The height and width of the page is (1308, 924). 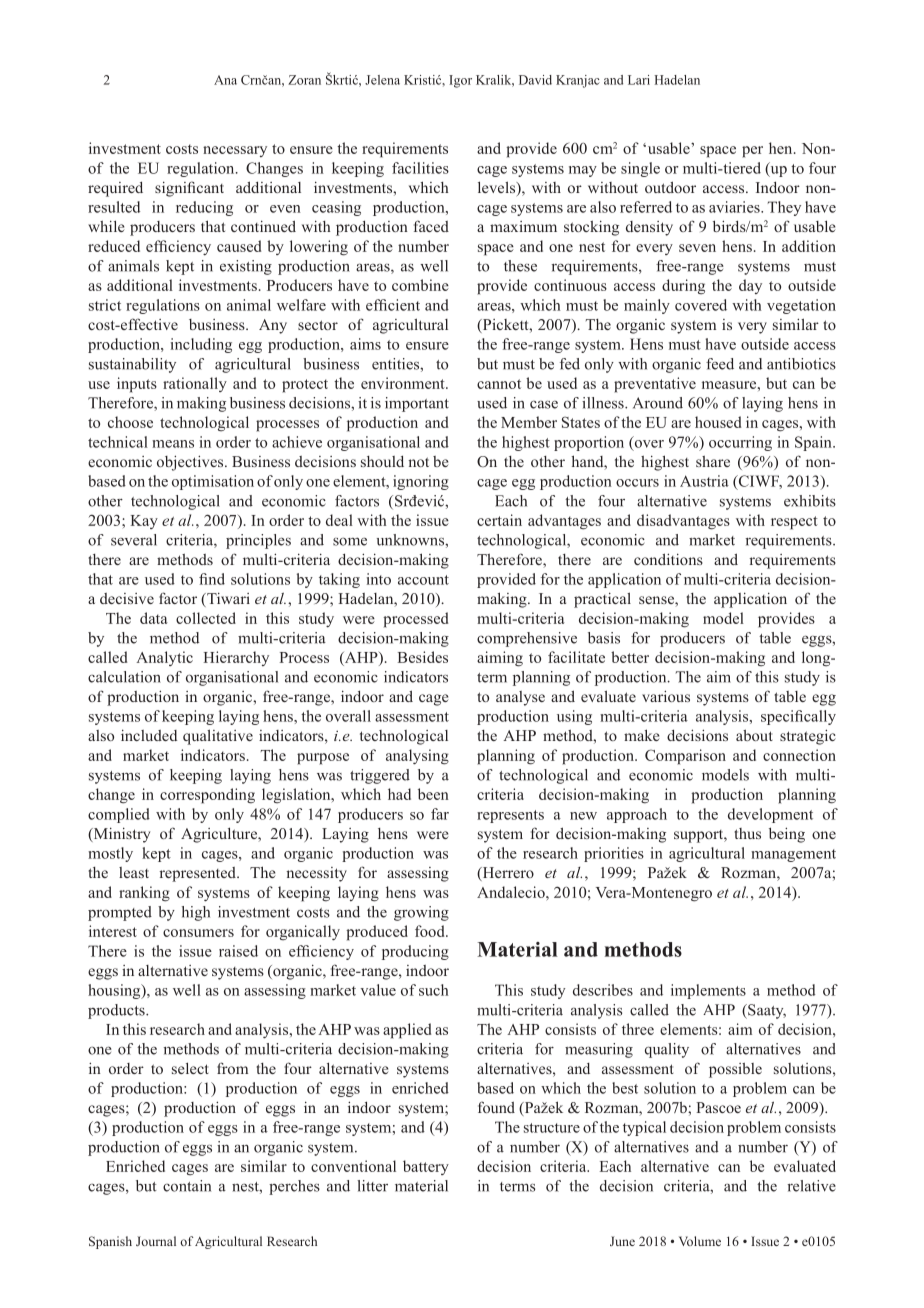 What do you see at coordinates (191, 463) in the page?
I see `objectives` at bounding box center [191, 463].
